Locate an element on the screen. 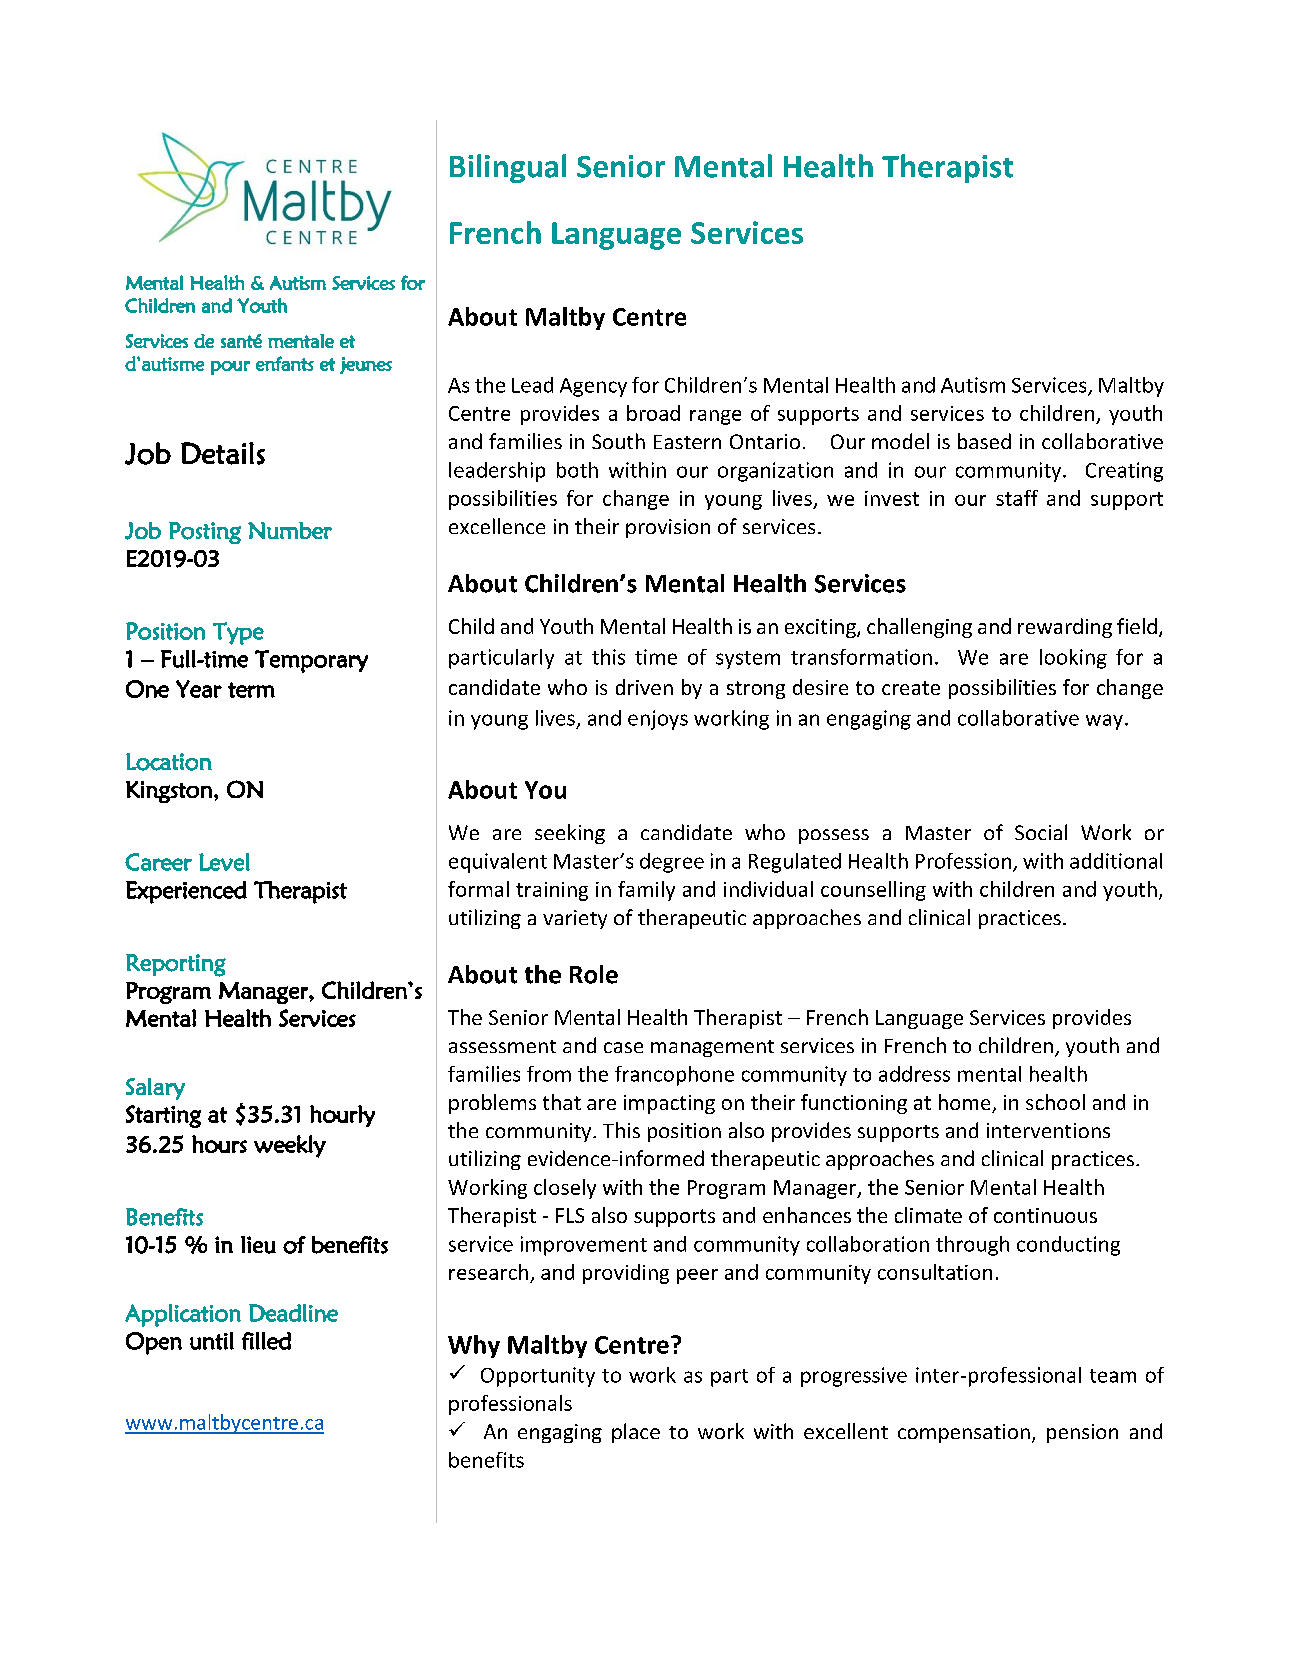 This screenshot has height=1670, width=1290. Reporting is located at coordinates (176, 965).
